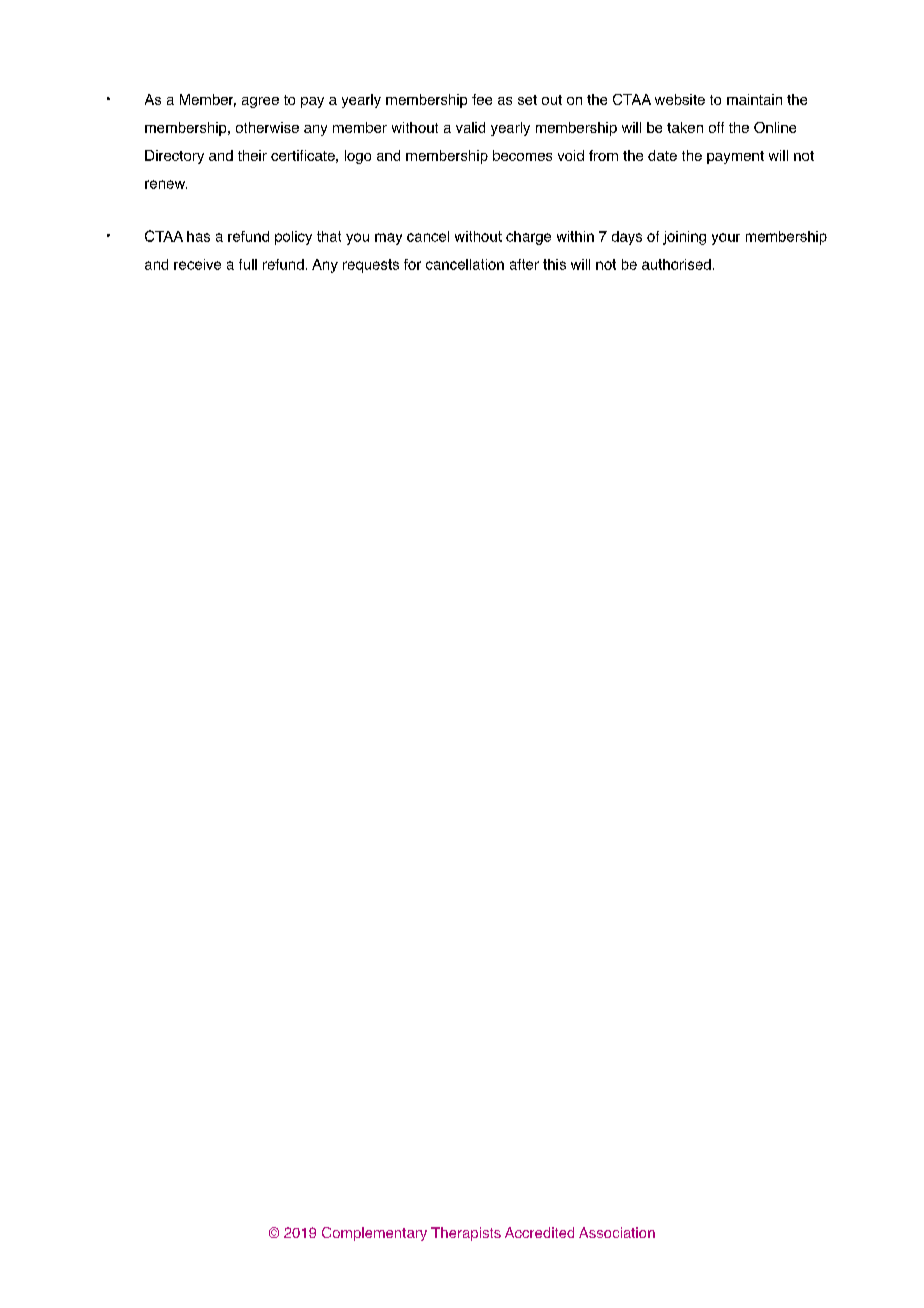 The image size is (924, 1308). Describe the element at coordinates (539, 1232) in the image. I see `Accredited` at that location.
